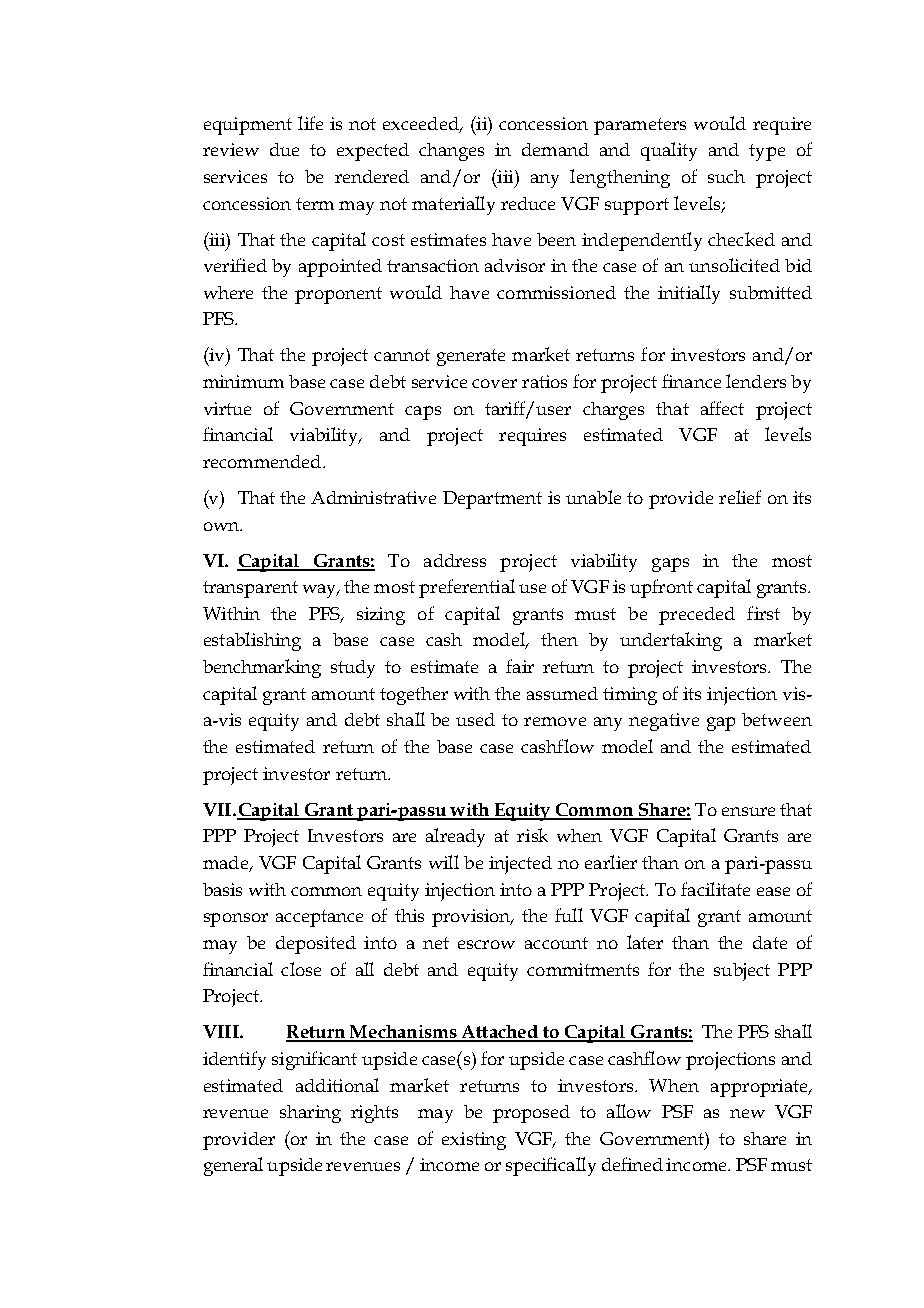 This document has width=924, height=1308. What do you see at coordinates (740, 497) in the document?
I see `relief` at bounding box center [740, 497].
